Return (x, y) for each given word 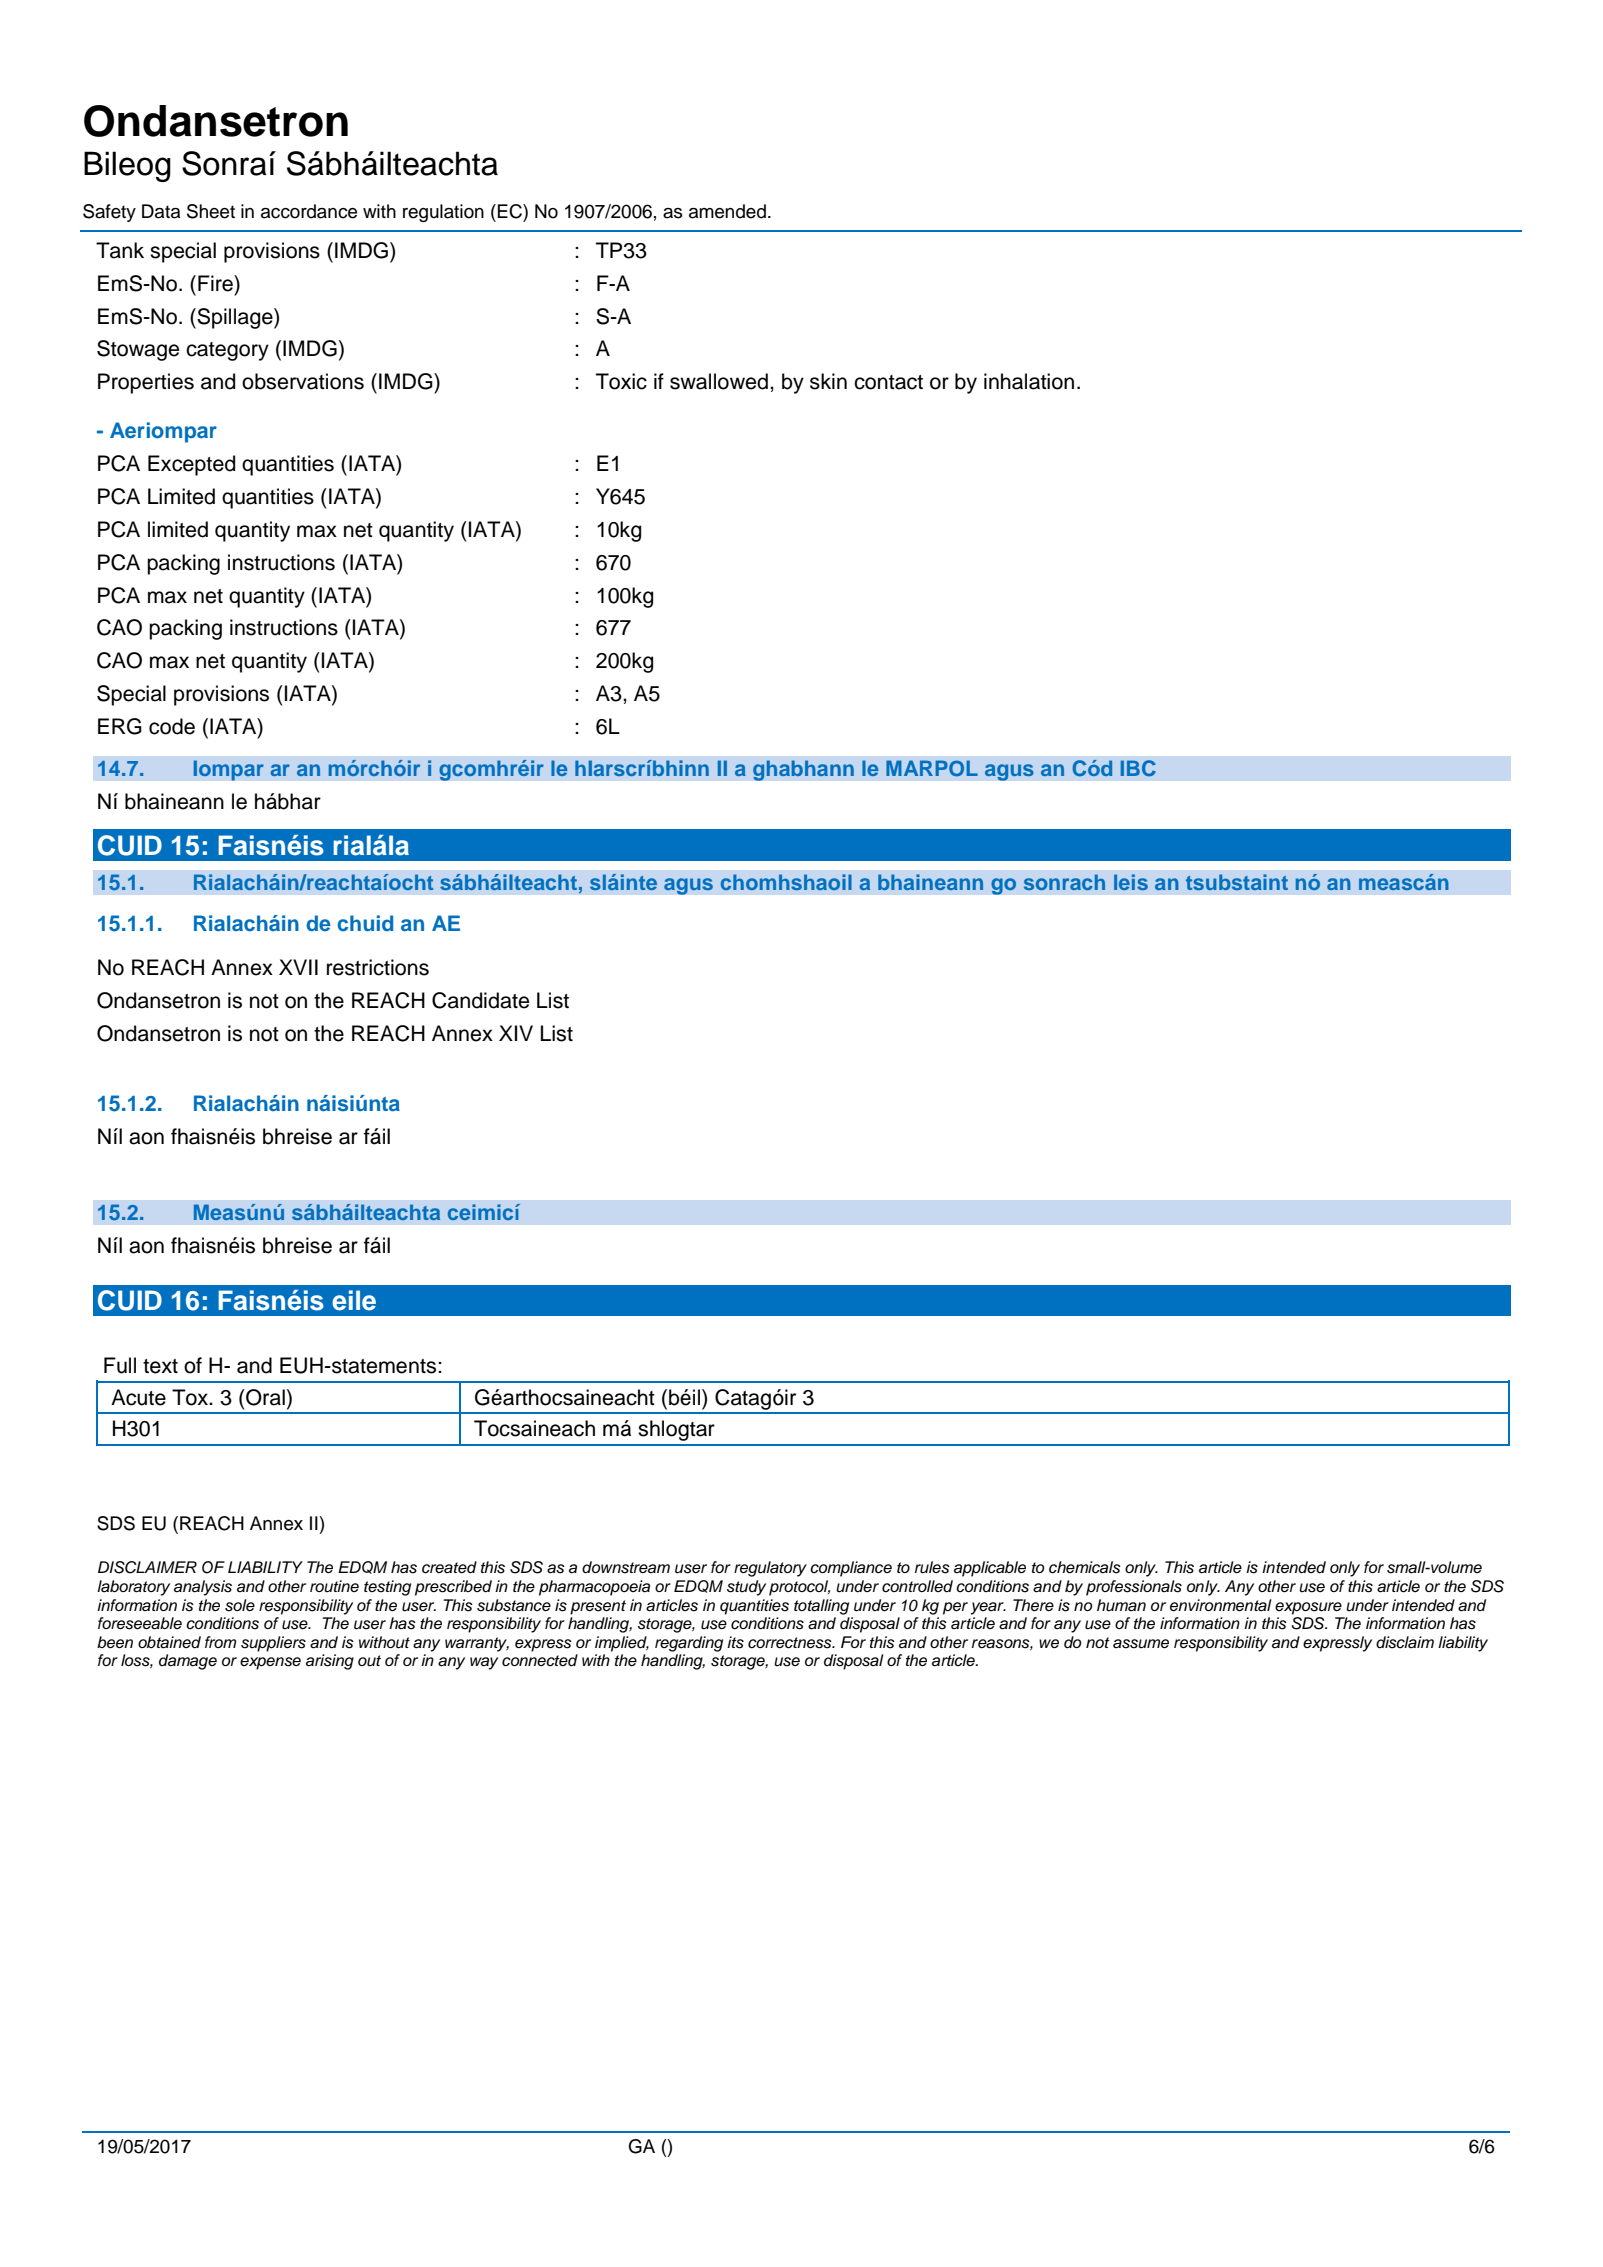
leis (1131, 882)
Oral (264, 1397)
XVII (298, 967)
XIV (516, 1033)
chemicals (1085, 1567)
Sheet (211, 211)
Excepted (191, 465)
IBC (1138, 768)
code (172, 726)
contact (888, 382)
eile (354, 1300)
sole (240, 1605)
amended (727, 211)
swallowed (719, 381)
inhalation (1029, 381)
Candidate (480, 1000)
